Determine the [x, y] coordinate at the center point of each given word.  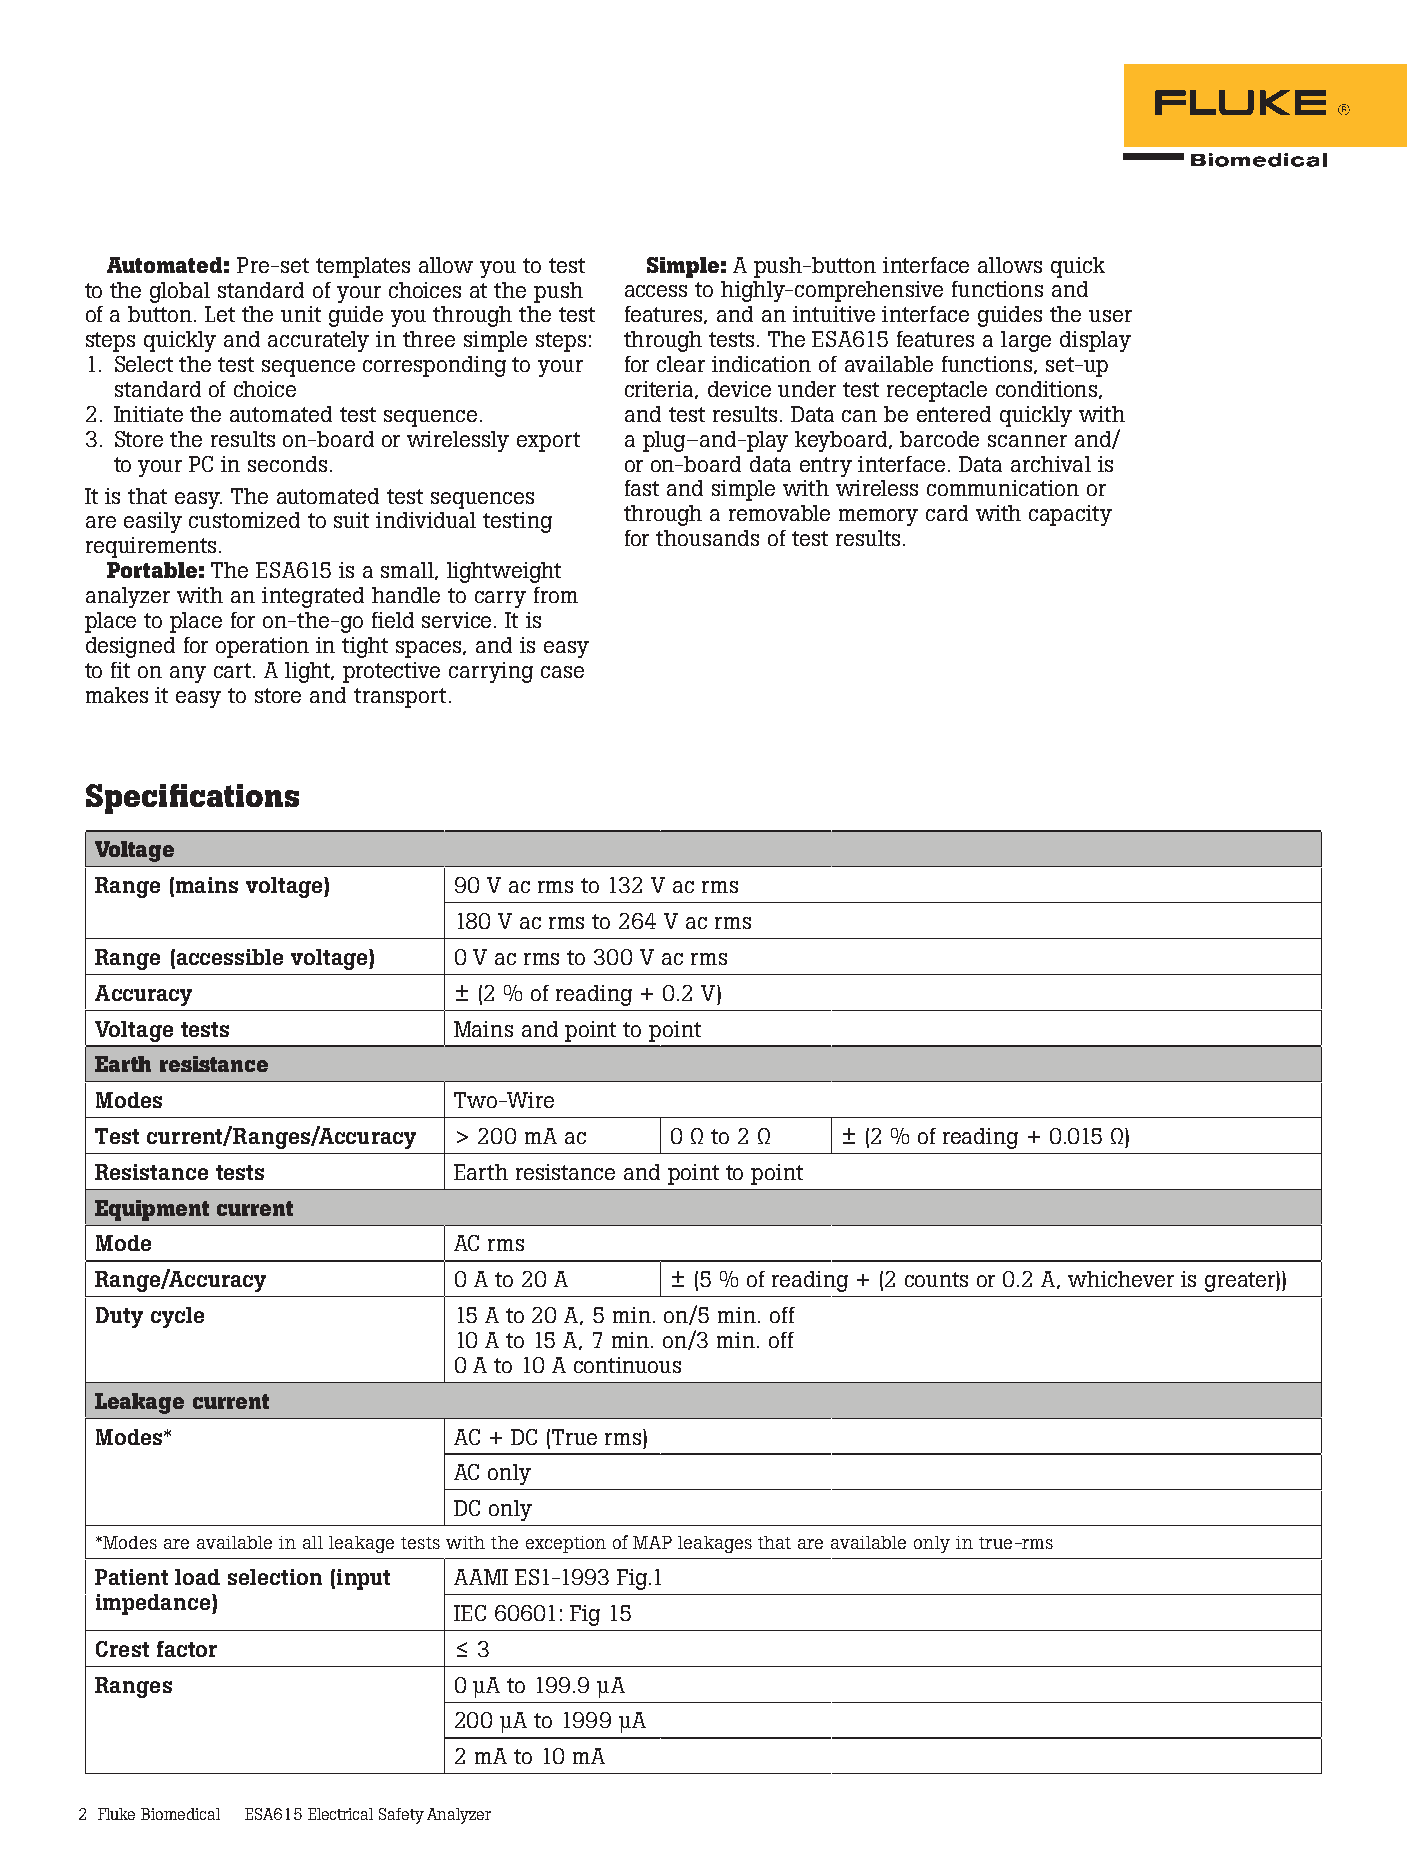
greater [1241, 1281]
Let [220, 314]
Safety [401, 1816]
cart [234, 670]
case [562, 672]
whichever [1121, 1279]
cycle [177, 1317]
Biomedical [180, 1814]
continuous [627, 1365]
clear [681, 364]
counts [936, 1279]
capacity [1070, 515]
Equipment [152, 1210]
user [1110, 316]
